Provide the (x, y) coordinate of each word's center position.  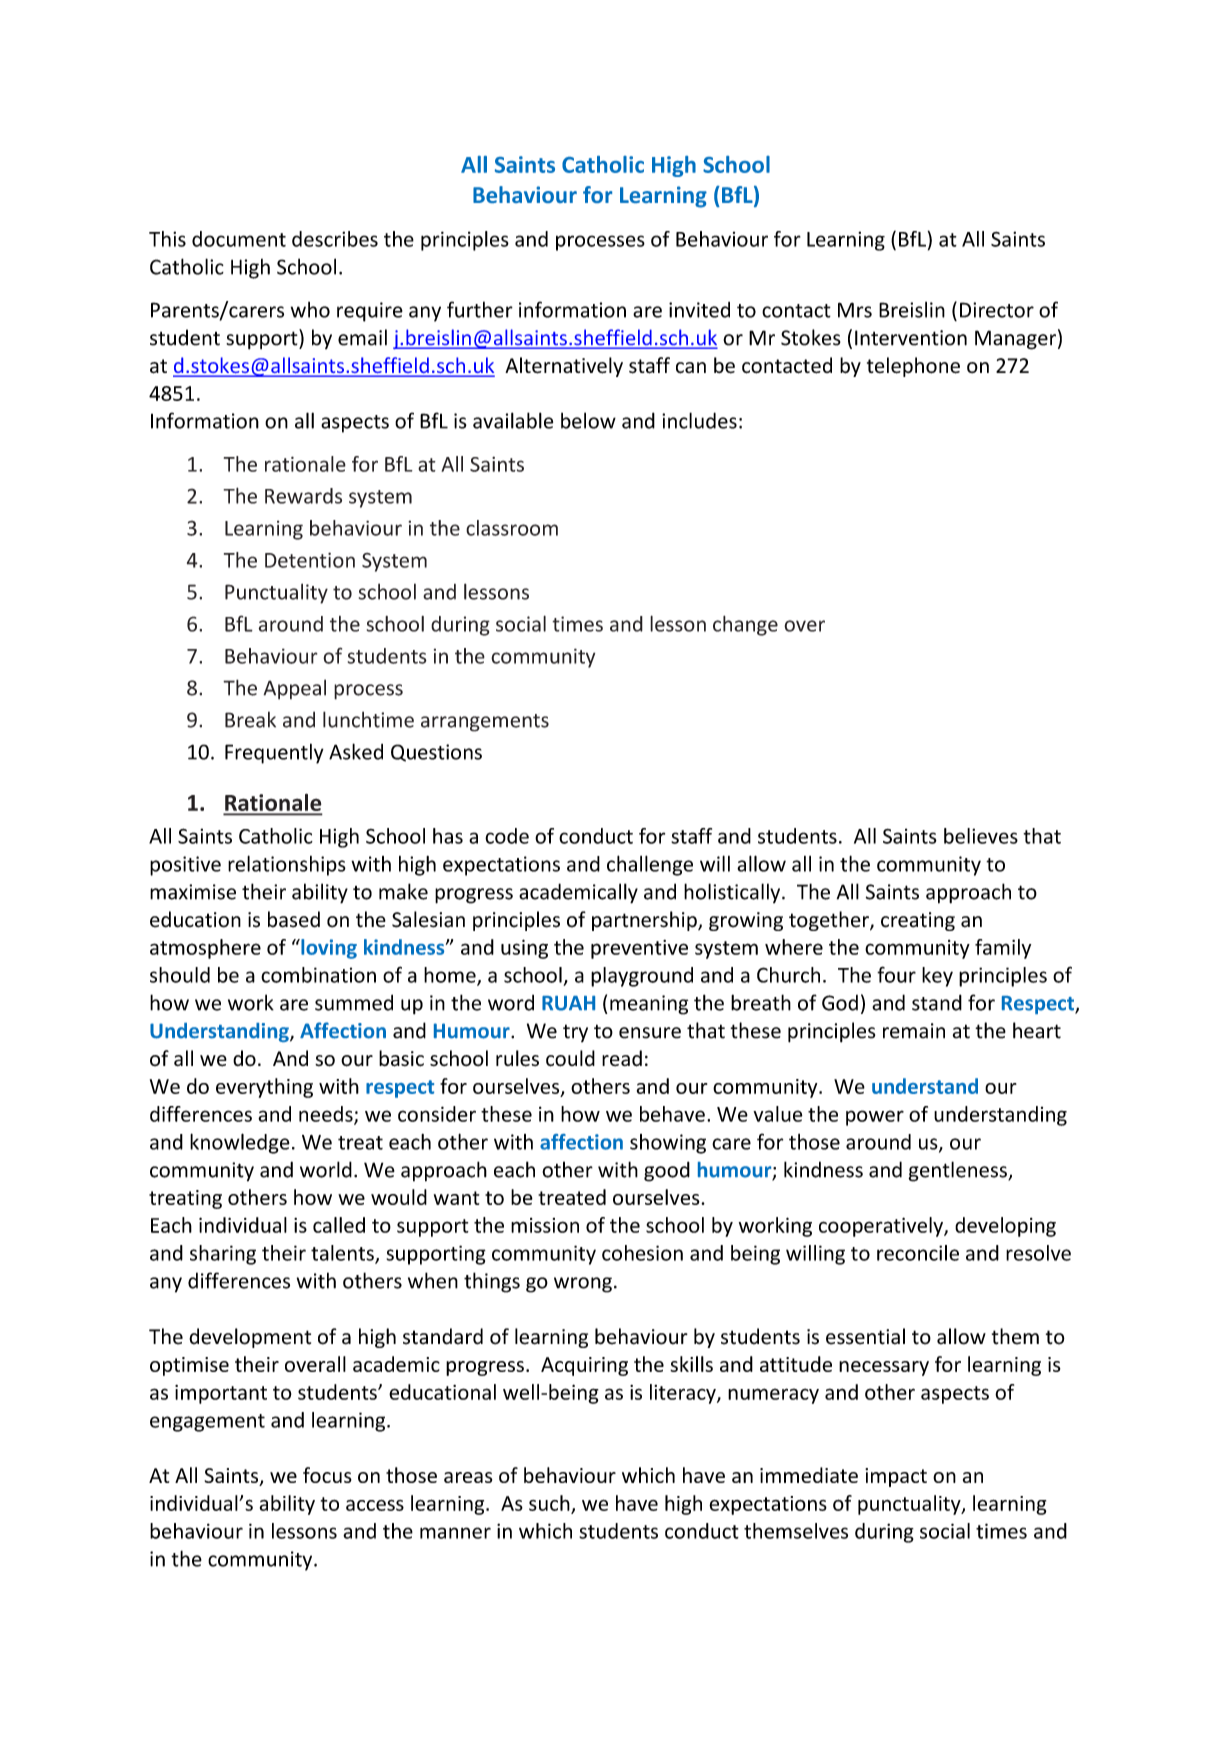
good (667, 1171)
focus (327, 1475)
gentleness (958, 1171)
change (745, 625)
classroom (512, 528)
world (326, 1169)
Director (997, 310)
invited (699, 310)
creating (918, 921)
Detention (310, 560)
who (310, 310)
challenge (650, 865)
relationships (287, 865)
